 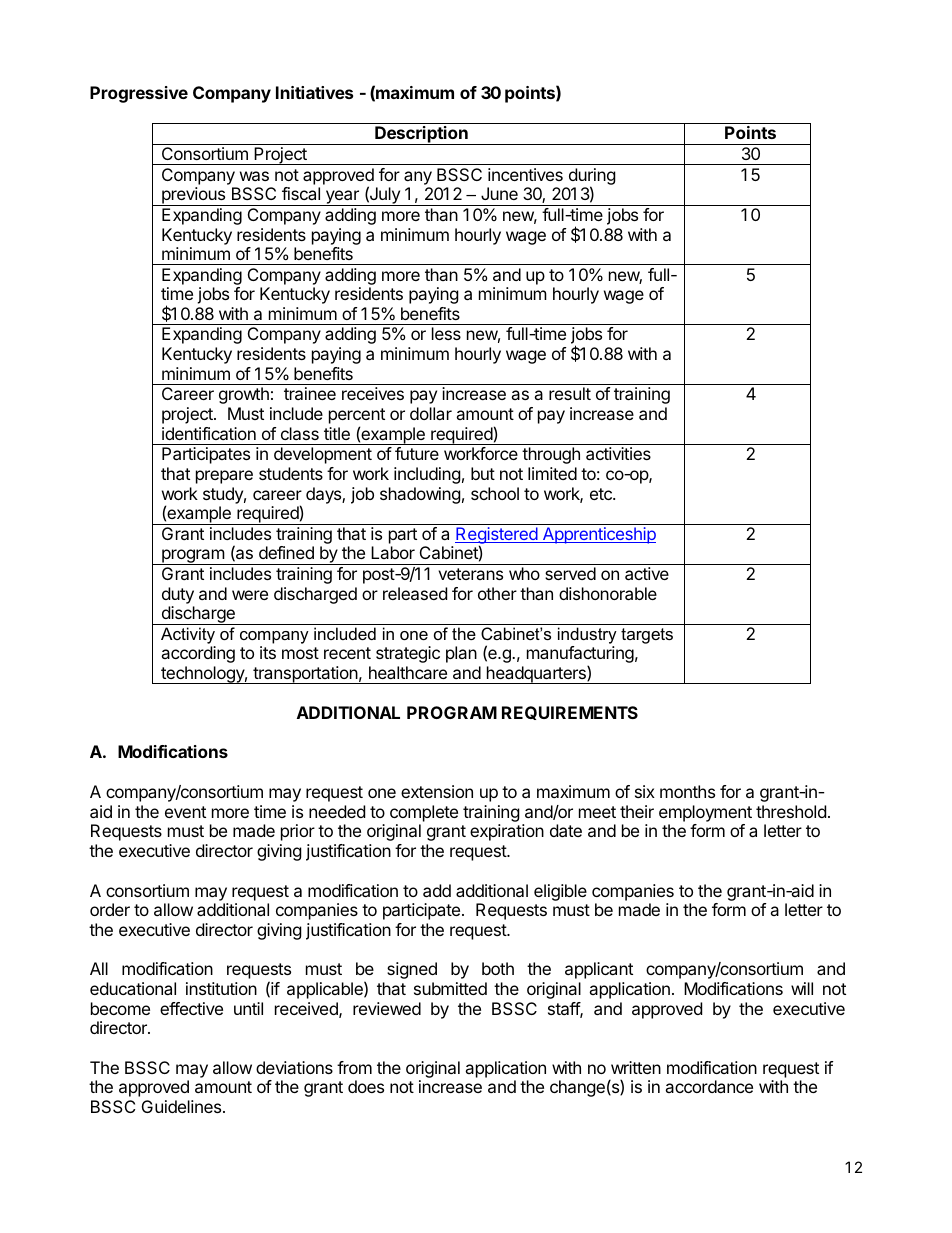 What do you see at coordinates (705, 815) in the screenshot?
I see `employment` at bounding box center [705, 815].
